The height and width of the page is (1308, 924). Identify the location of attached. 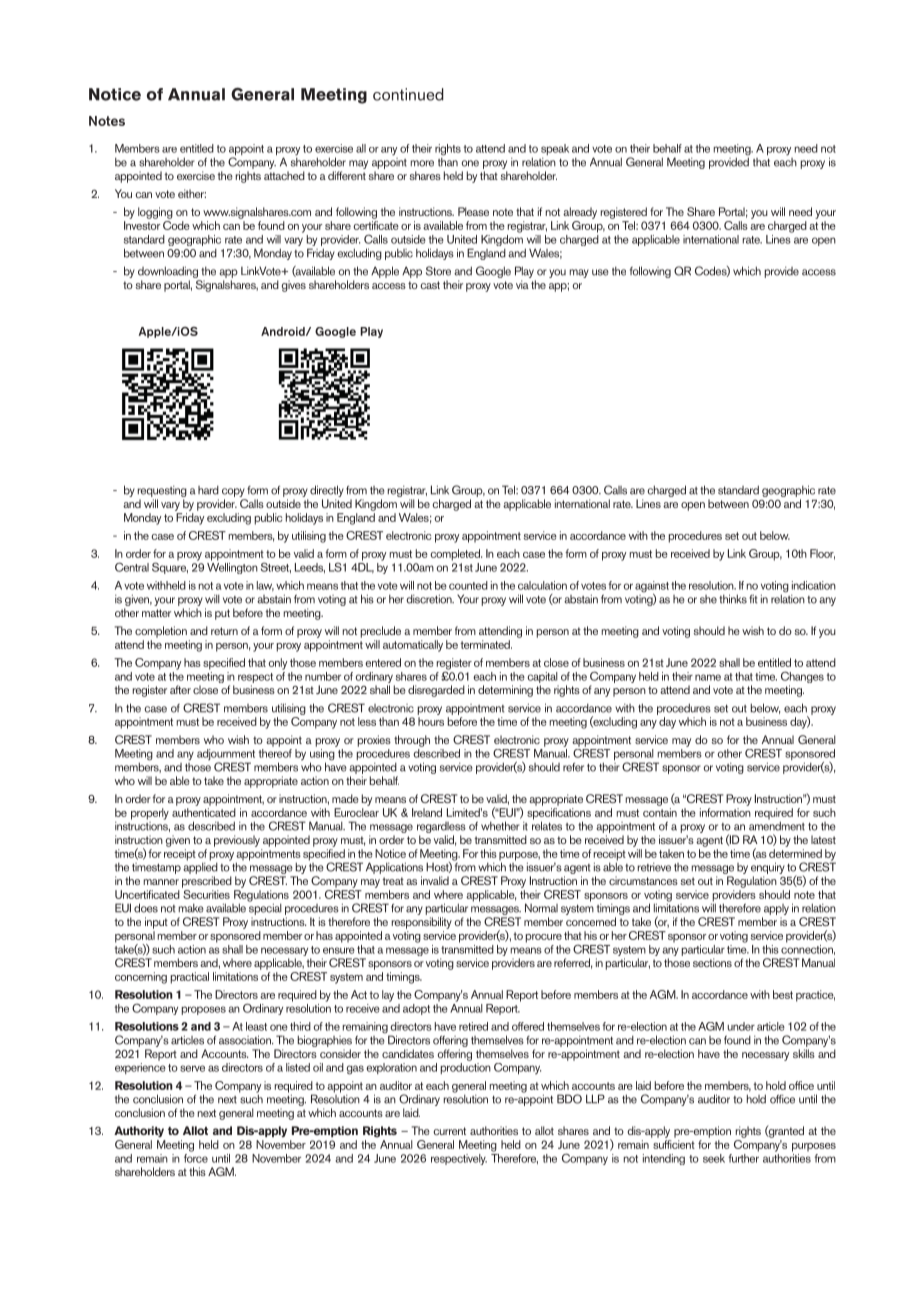
(284, 175).
